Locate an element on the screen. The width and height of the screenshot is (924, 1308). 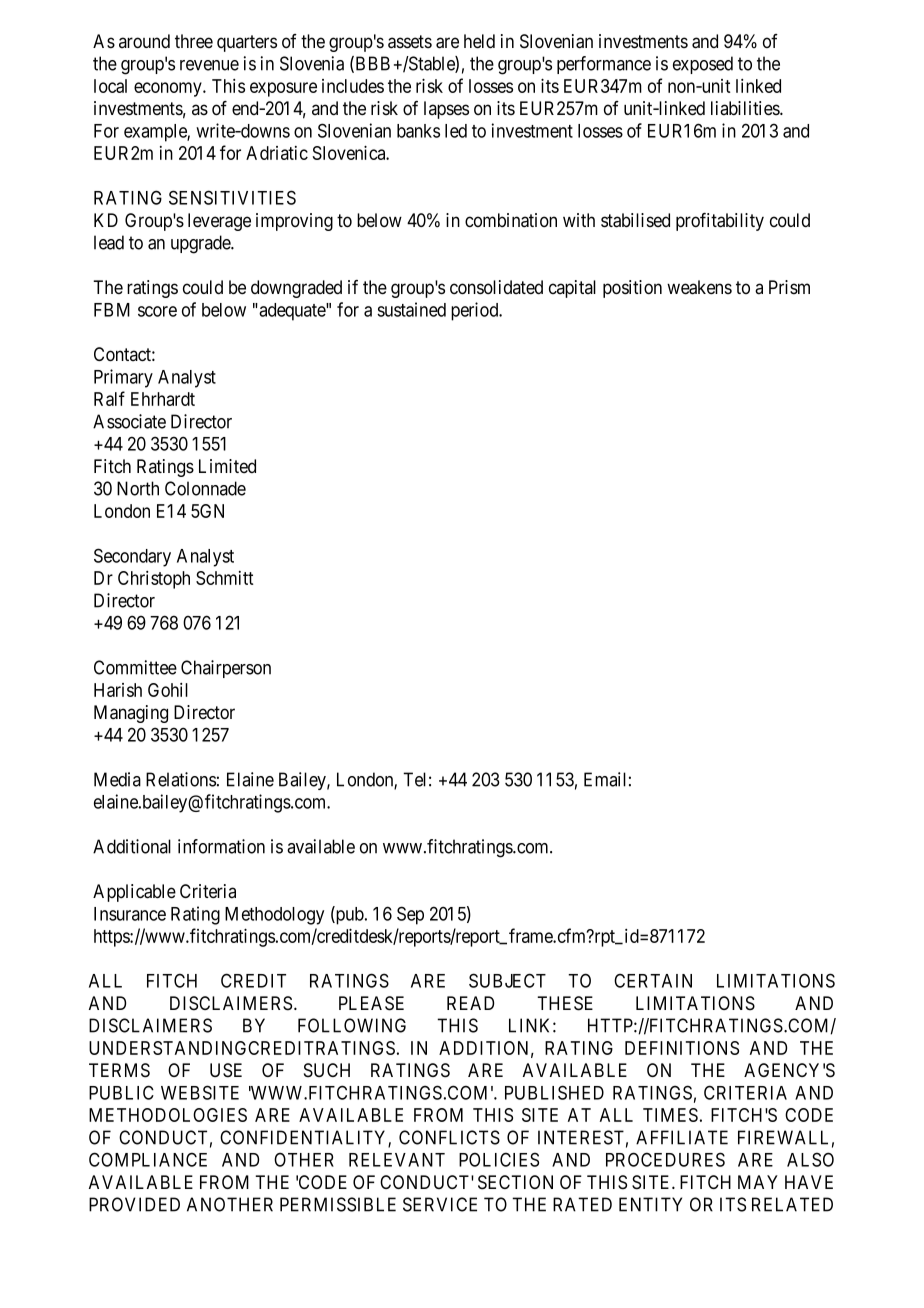
exposed is located at coordinates (703, 65).
